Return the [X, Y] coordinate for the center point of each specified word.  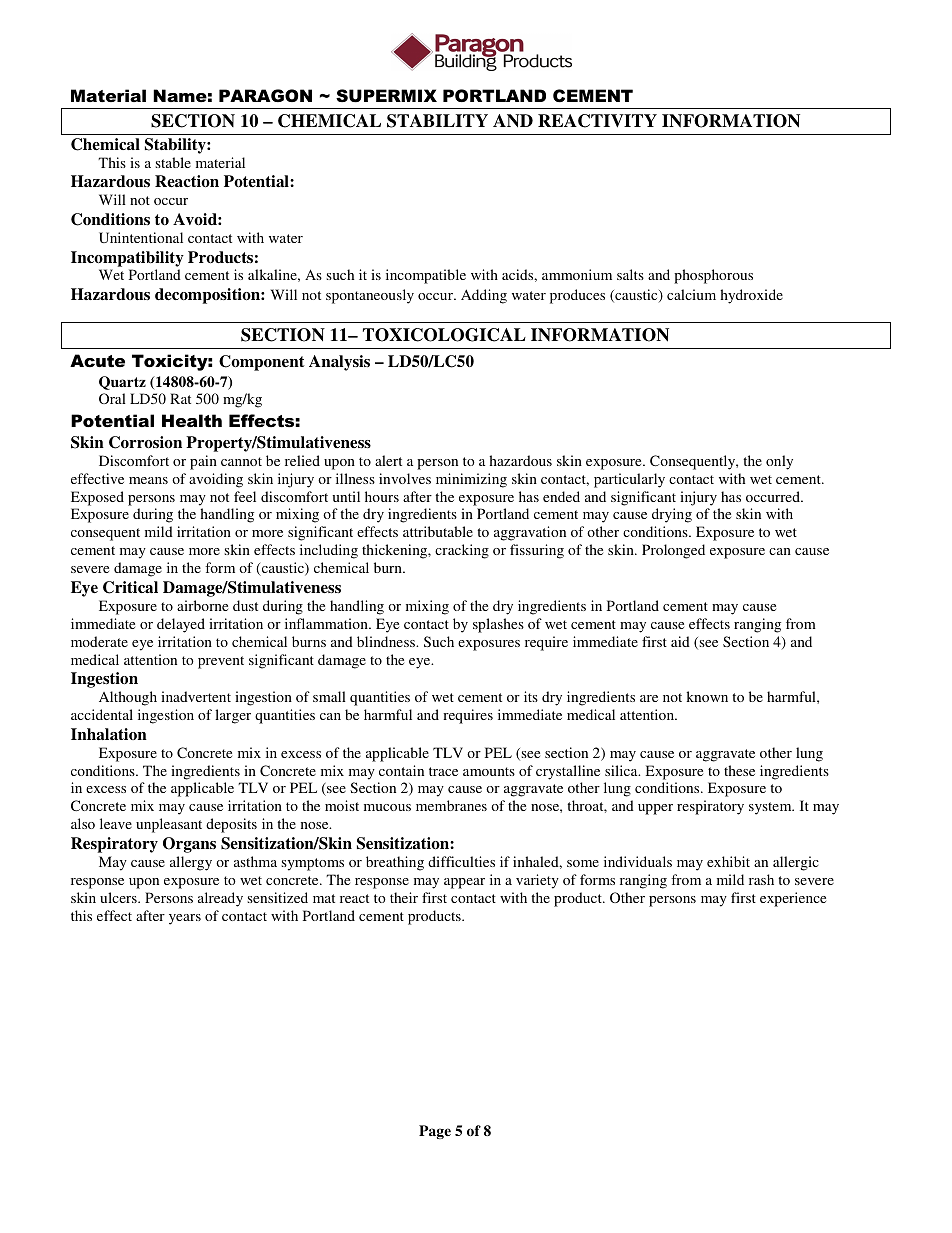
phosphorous [713, 276]
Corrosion [145, 442]
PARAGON [265, 95]
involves [405, 478]
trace [443, 771]
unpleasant [169, 825]
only [779, 462]
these [739, 770]
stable [173, 162]
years [185, 919]
